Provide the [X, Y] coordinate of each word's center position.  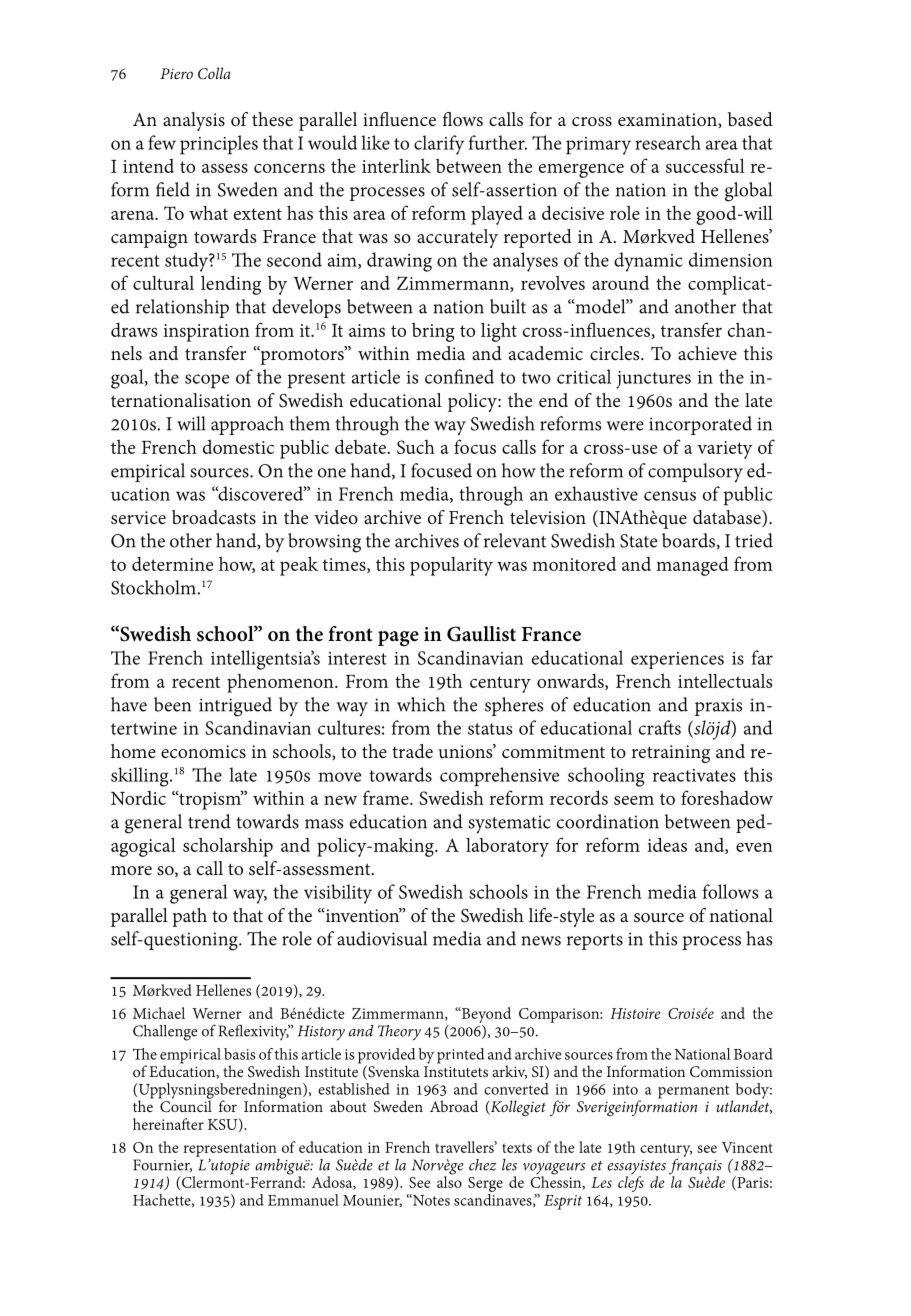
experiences [677, 660]
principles [219, 145]
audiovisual [382, 938]
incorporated [700, 425]
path [189, 917]
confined [459, 376]
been [172, 704]
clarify [439, 145]
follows [730, 891]
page [398, 639]
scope [207, 381]
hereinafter [168, 1124]
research [668, 142]
